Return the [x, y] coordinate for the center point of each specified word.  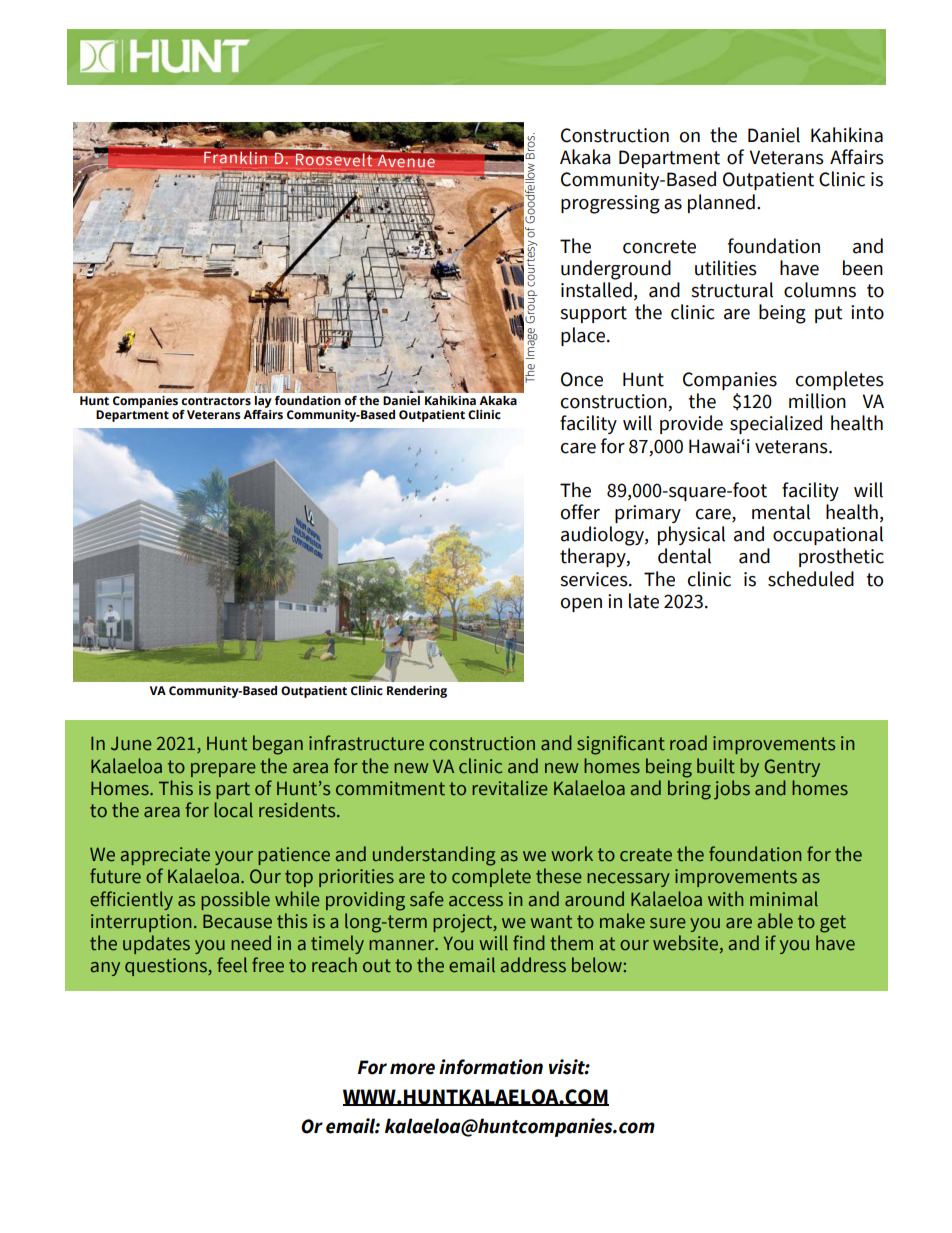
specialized [776, 424]
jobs [732, 790]
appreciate [165, 856]
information [491, 1067]
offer [580, 512]
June [131, 744]
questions [167, 967]
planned [721, 203]
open [581, 605]
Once [582, 379]
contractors [216, 401]
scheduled [811, 579]
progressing [610, 204]
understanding [434, 856]
